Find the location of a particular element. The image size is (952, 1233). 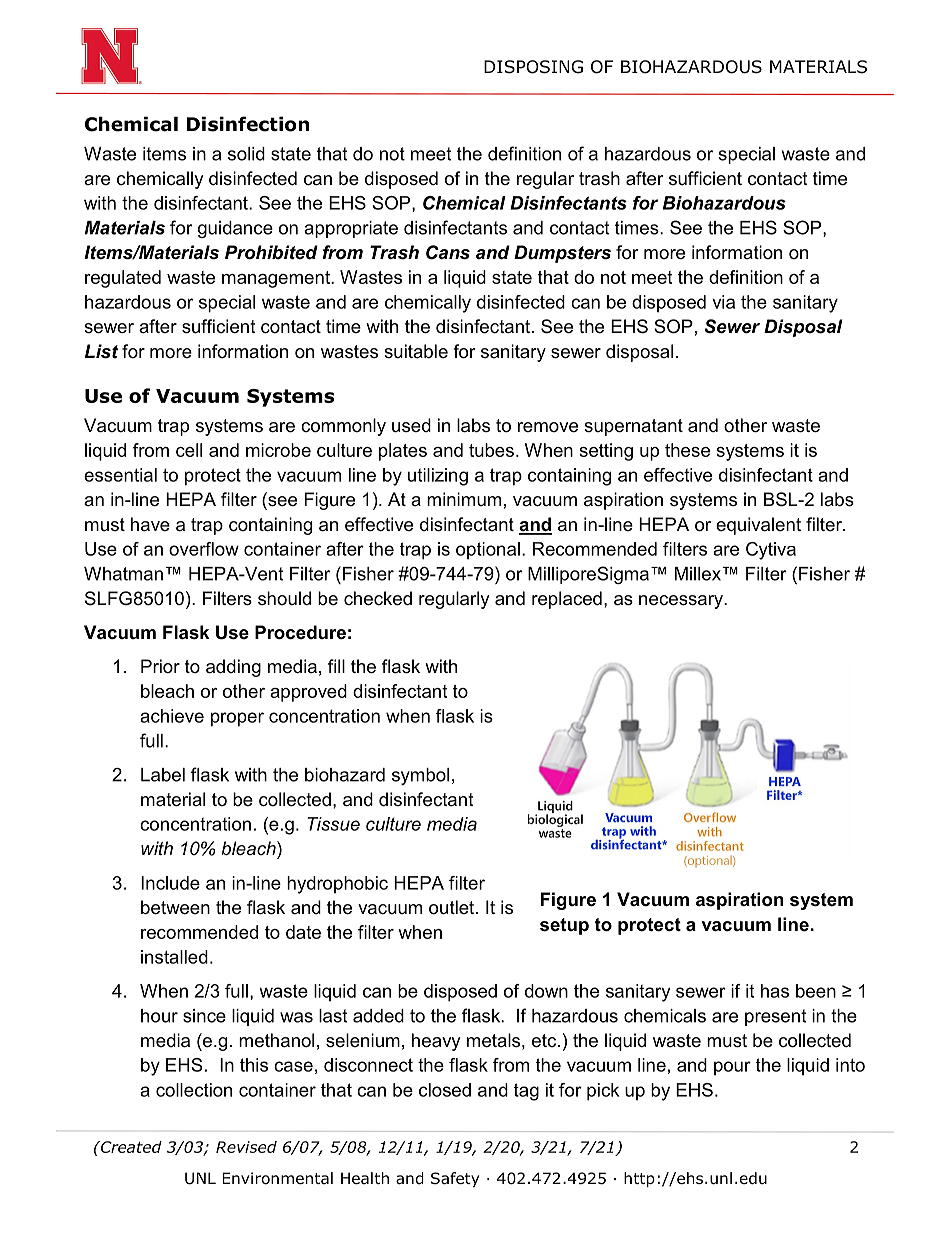

Disinfection is located at coordinates (248, 124).
